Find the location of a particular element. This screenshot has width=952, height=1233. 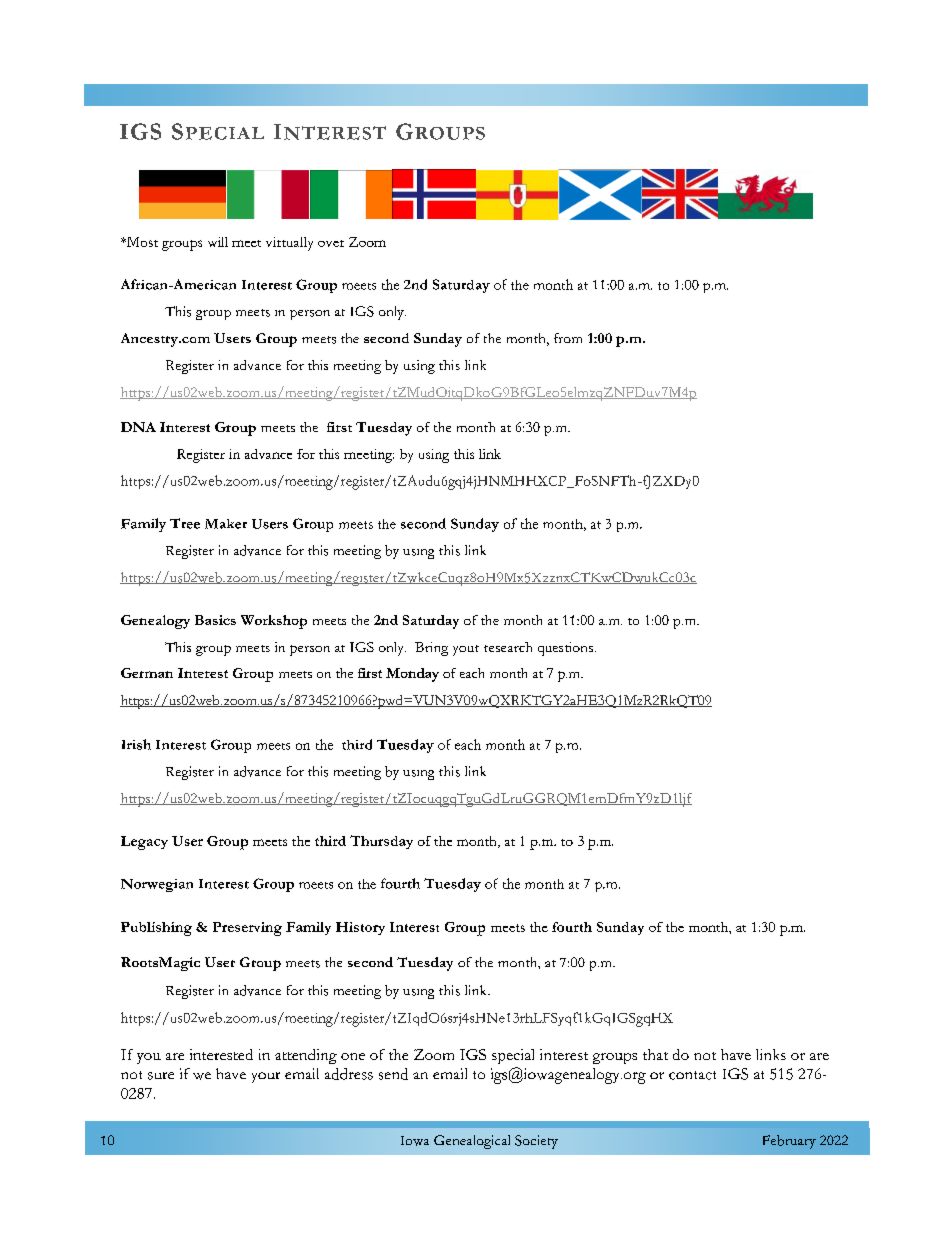

Genealogical is located at coordinates (472, 1142).
